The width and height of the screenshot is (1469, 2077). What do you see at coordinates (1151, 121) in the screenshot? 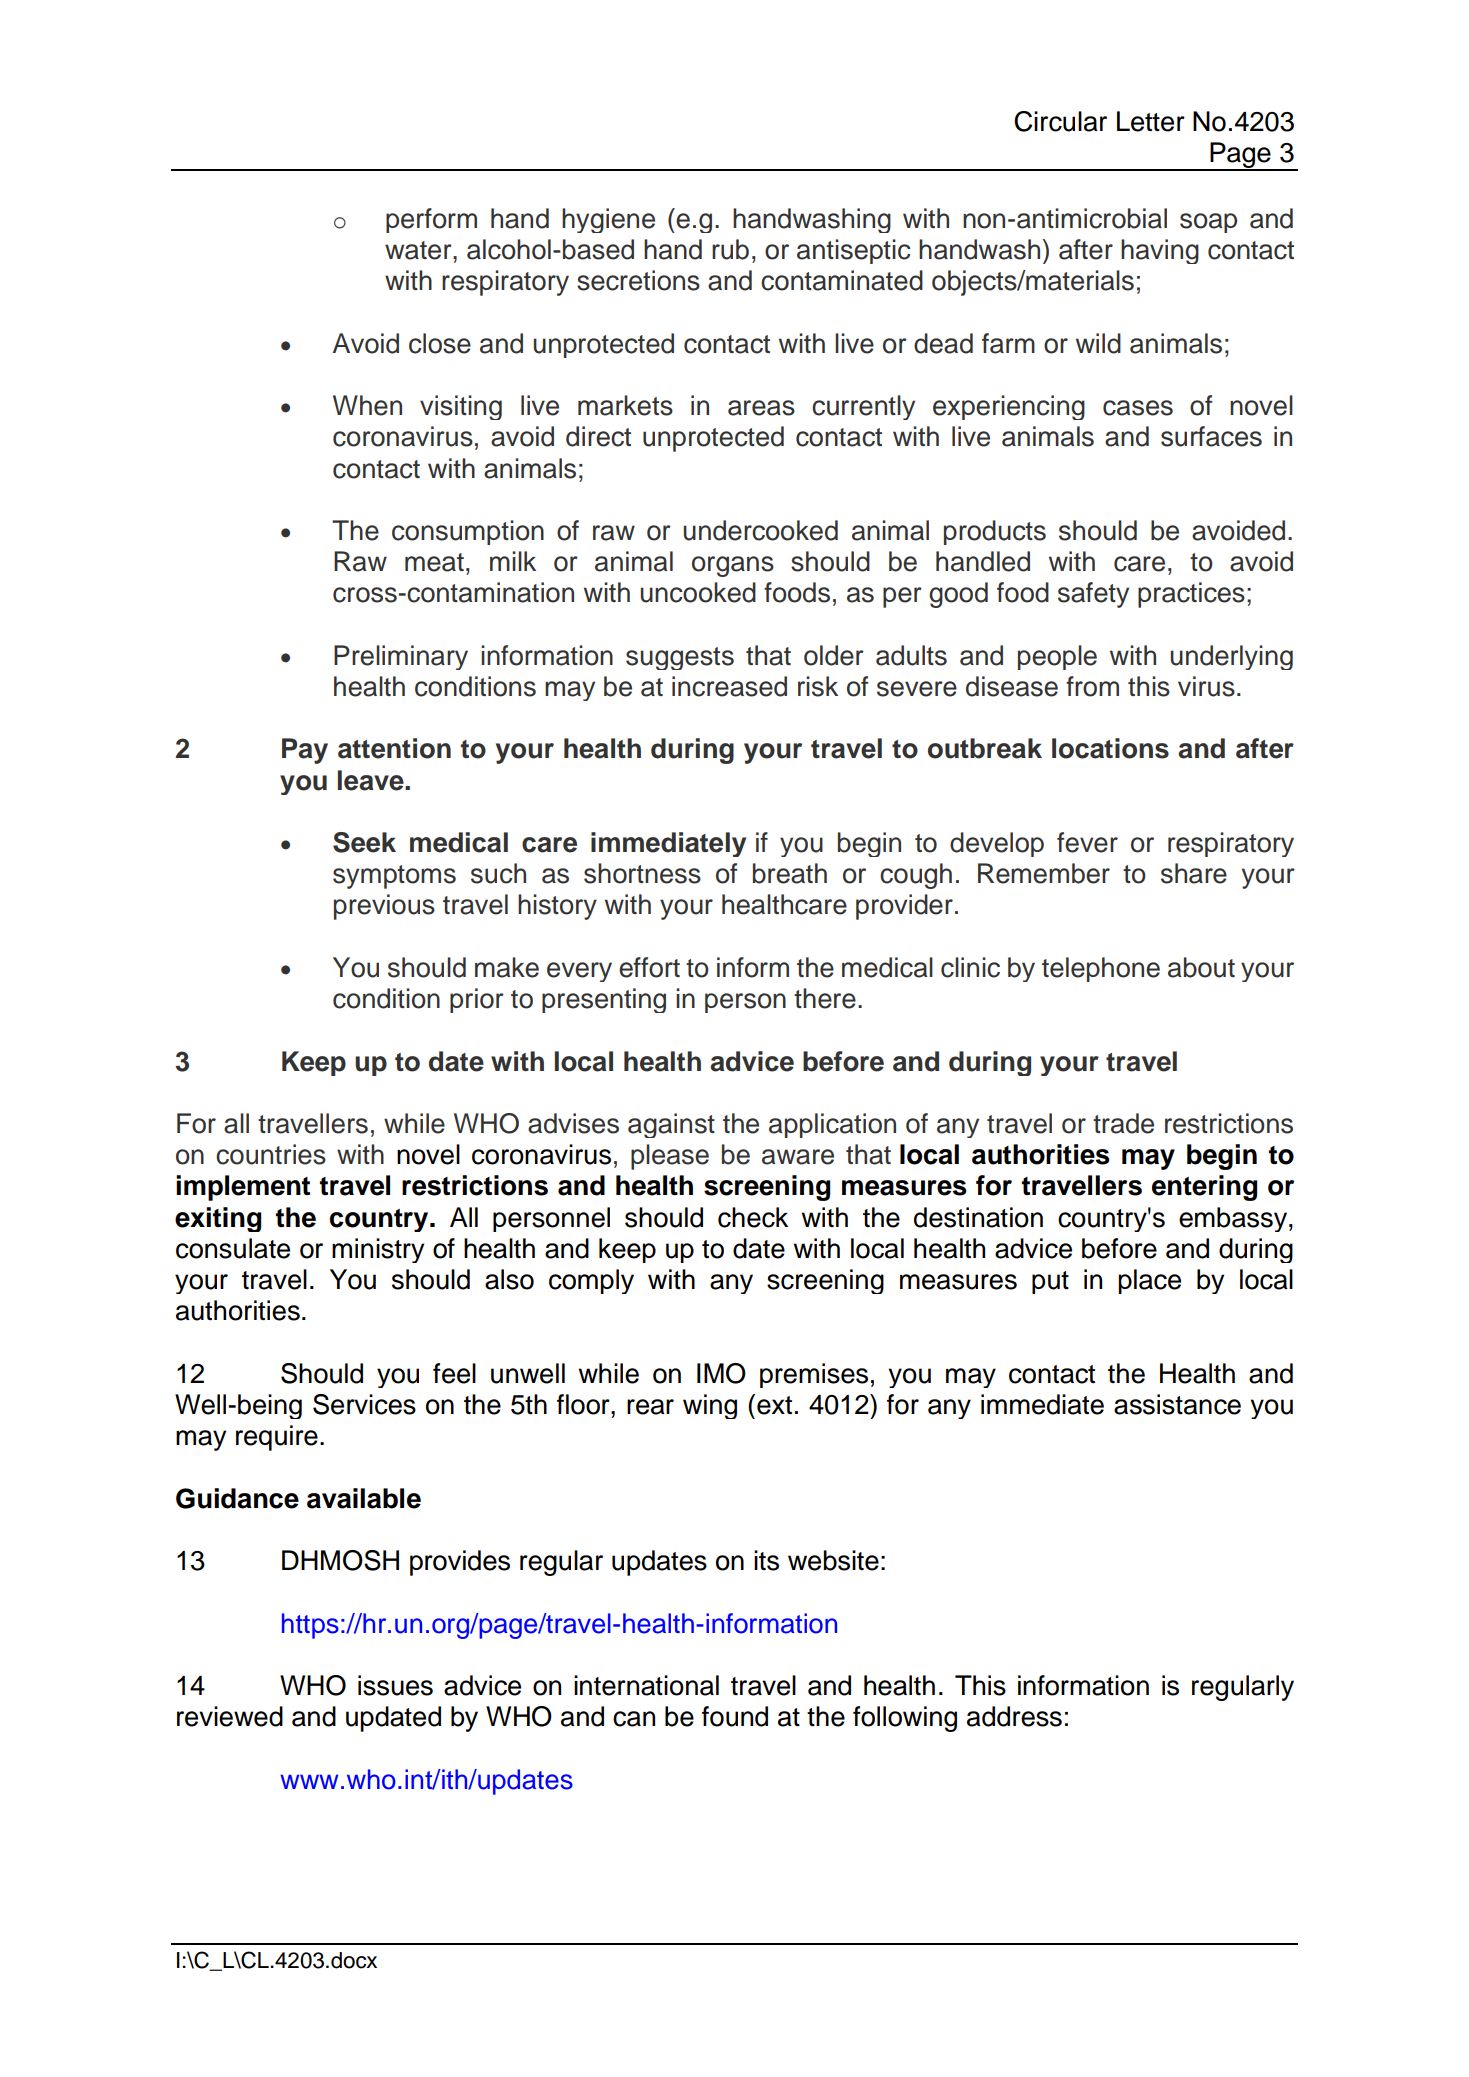
I see `Letter` at bounding box center [1151, 121].
